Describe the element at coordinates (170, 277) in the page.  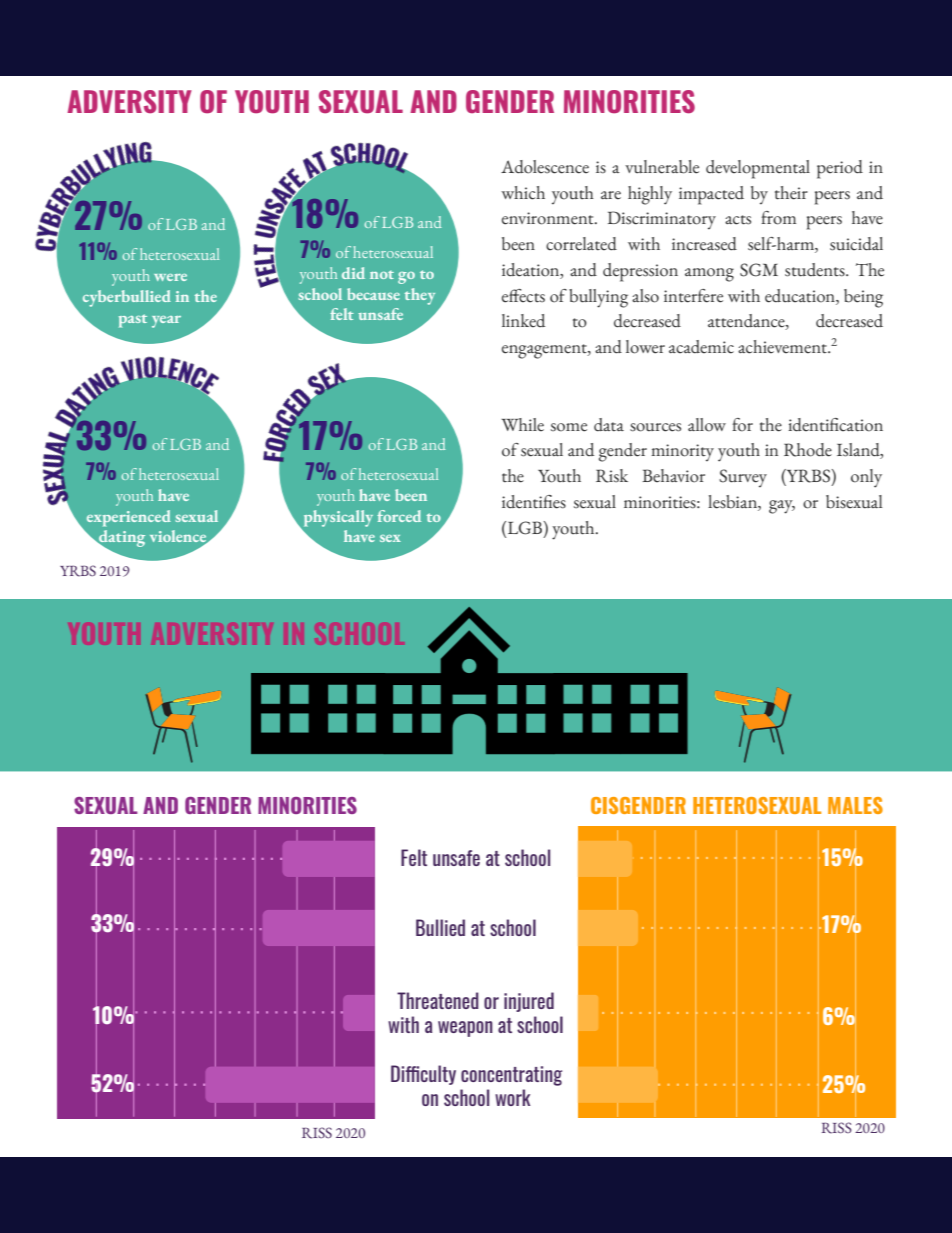
I see `were` at that location.
